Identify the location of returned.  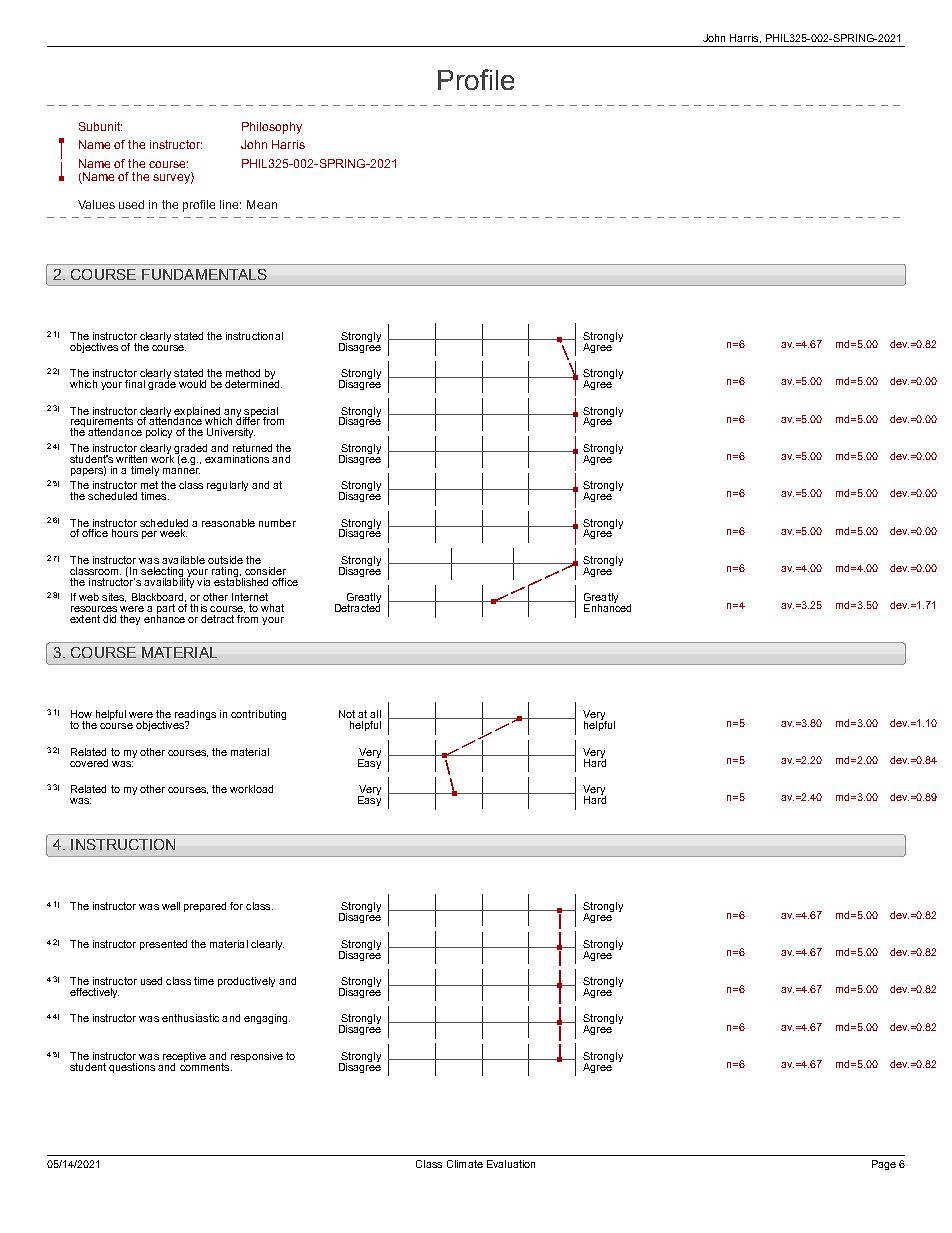
(252, 448).
